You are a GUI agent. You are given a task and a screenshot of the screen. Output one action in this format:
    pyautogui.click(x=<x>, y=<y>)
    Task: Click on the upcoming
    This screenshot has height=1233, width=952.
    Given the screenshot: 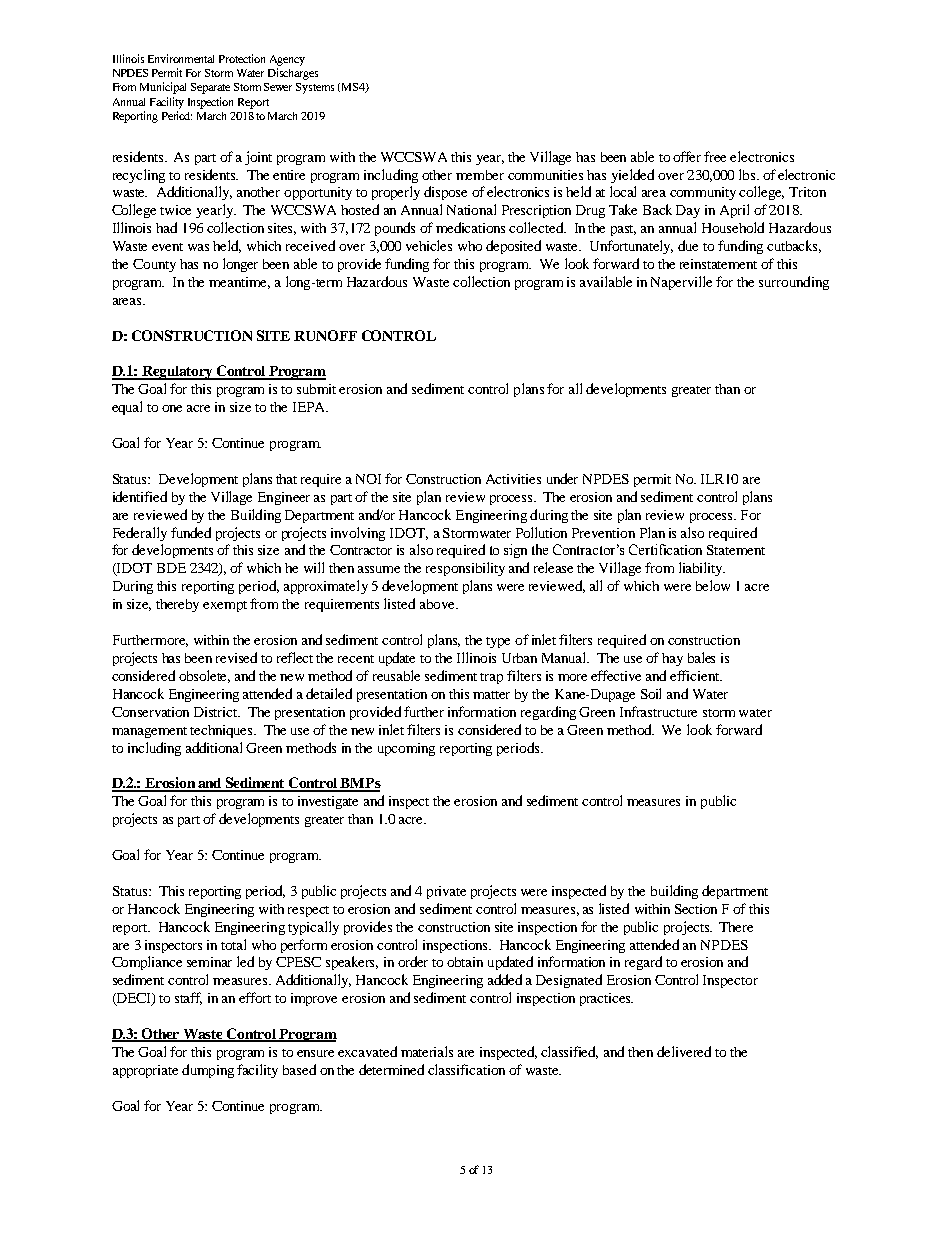 What is the action you would take?
    pyautogui.click(x=406, y=749)
